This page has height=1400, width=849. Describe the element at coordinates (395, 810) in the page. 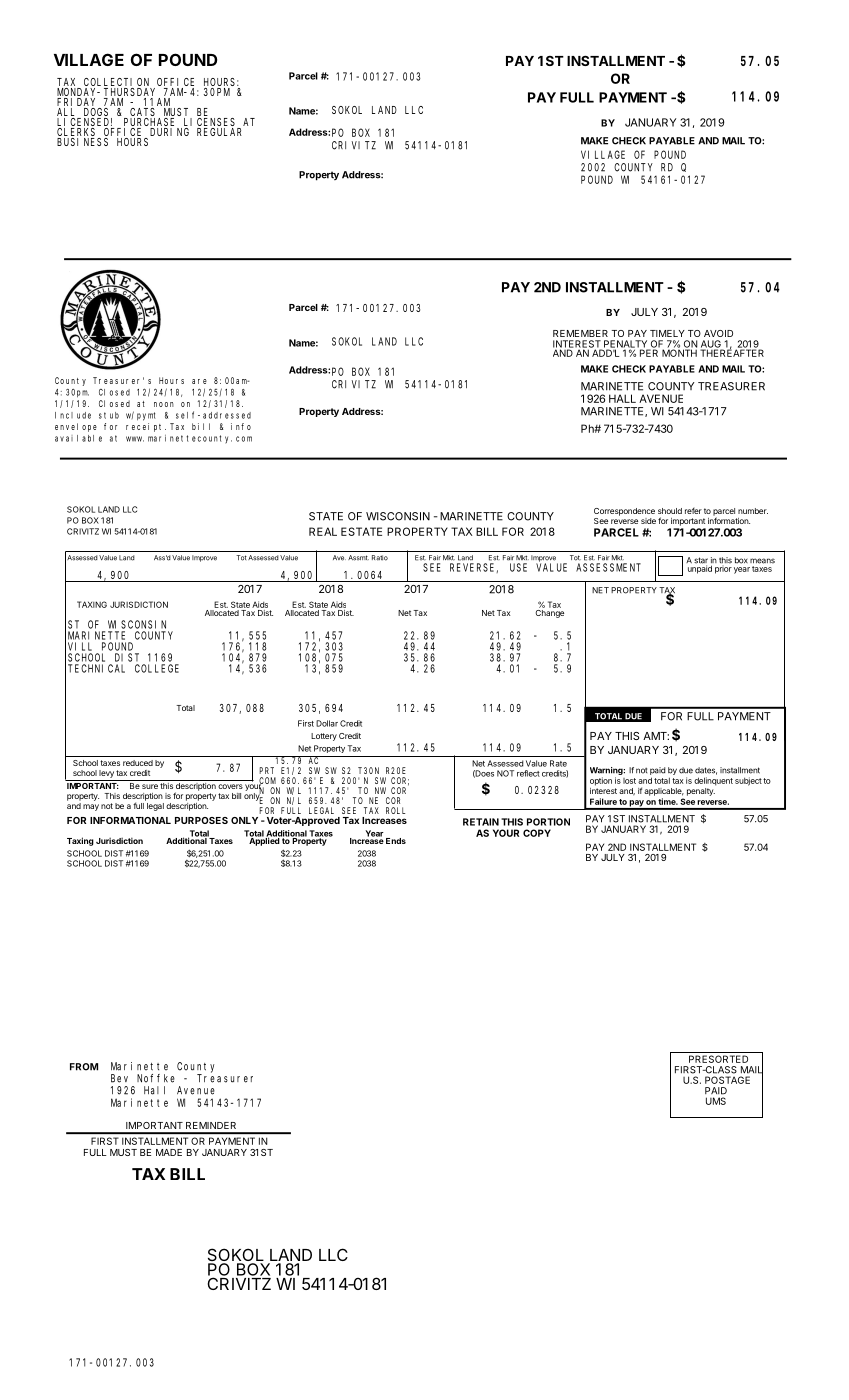

I see `ROLL` at that location.
